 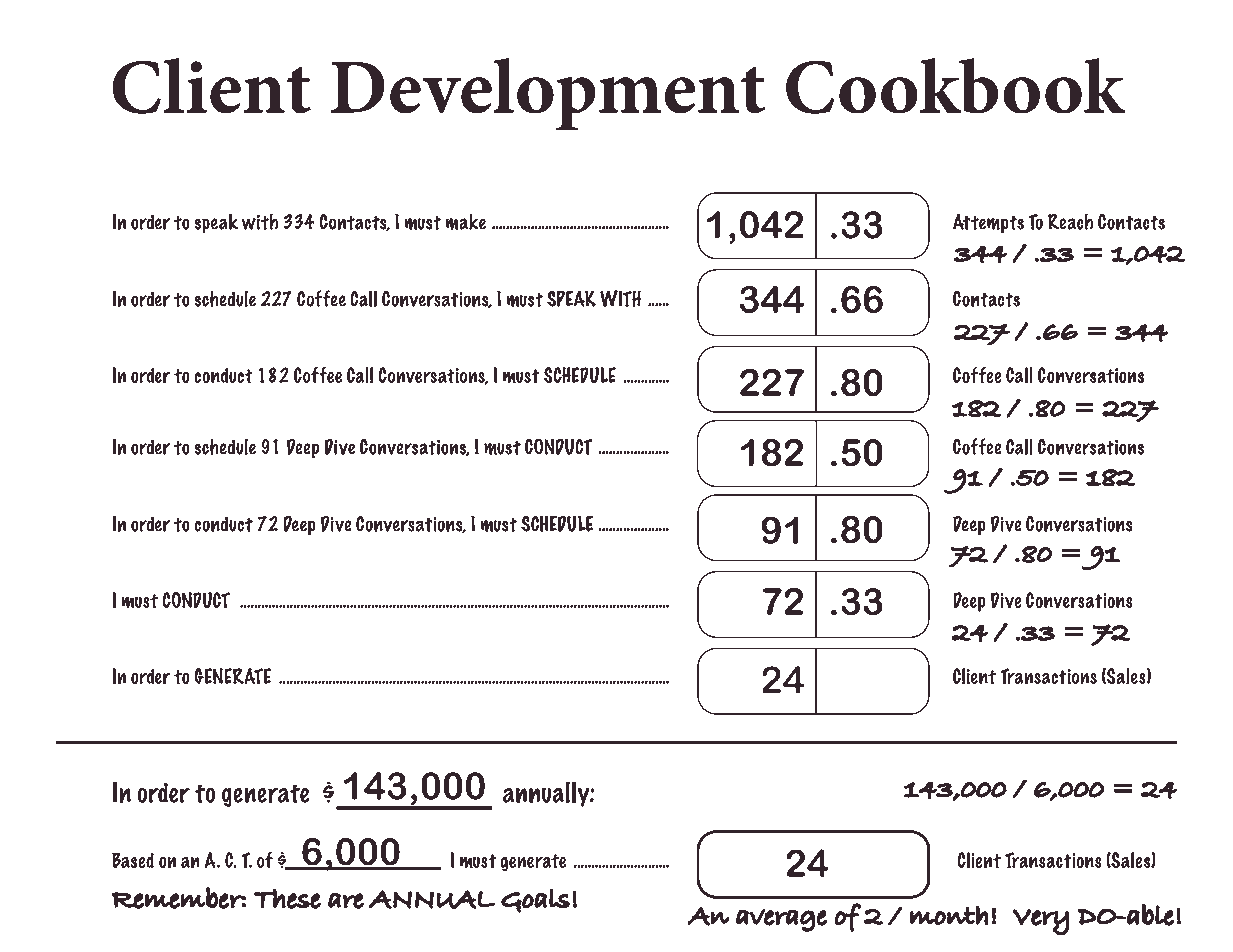 I want to click on Very, so click(x=1040, y=922).
